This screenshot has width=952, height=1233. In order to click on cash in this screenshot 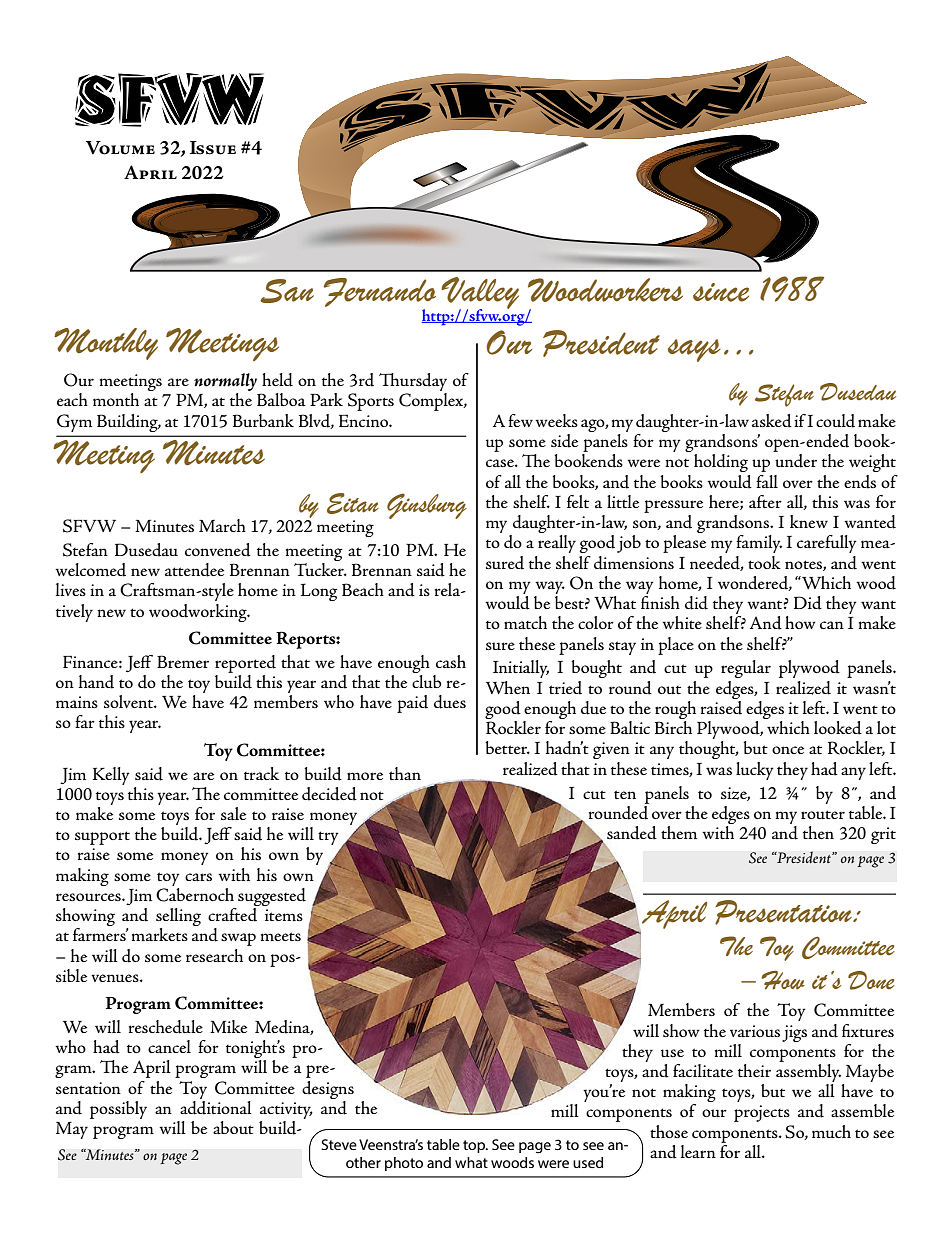, I will do `click(451, 661)`.
